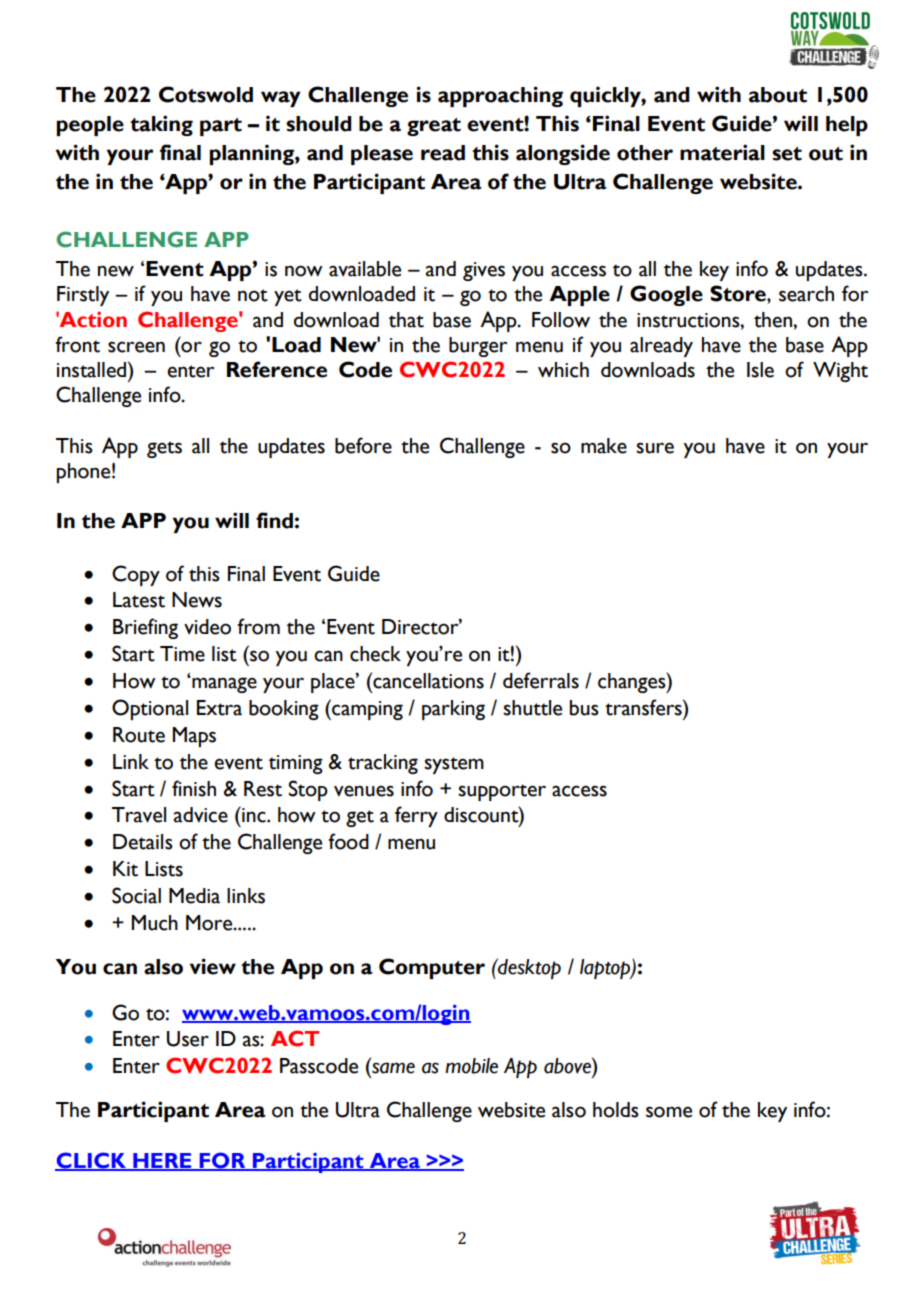 This screenshot has height=1308, width=924. What do you see at coordinates (434, 127) in the screenshot?
I see `great` at bounding box center [434, 127].
